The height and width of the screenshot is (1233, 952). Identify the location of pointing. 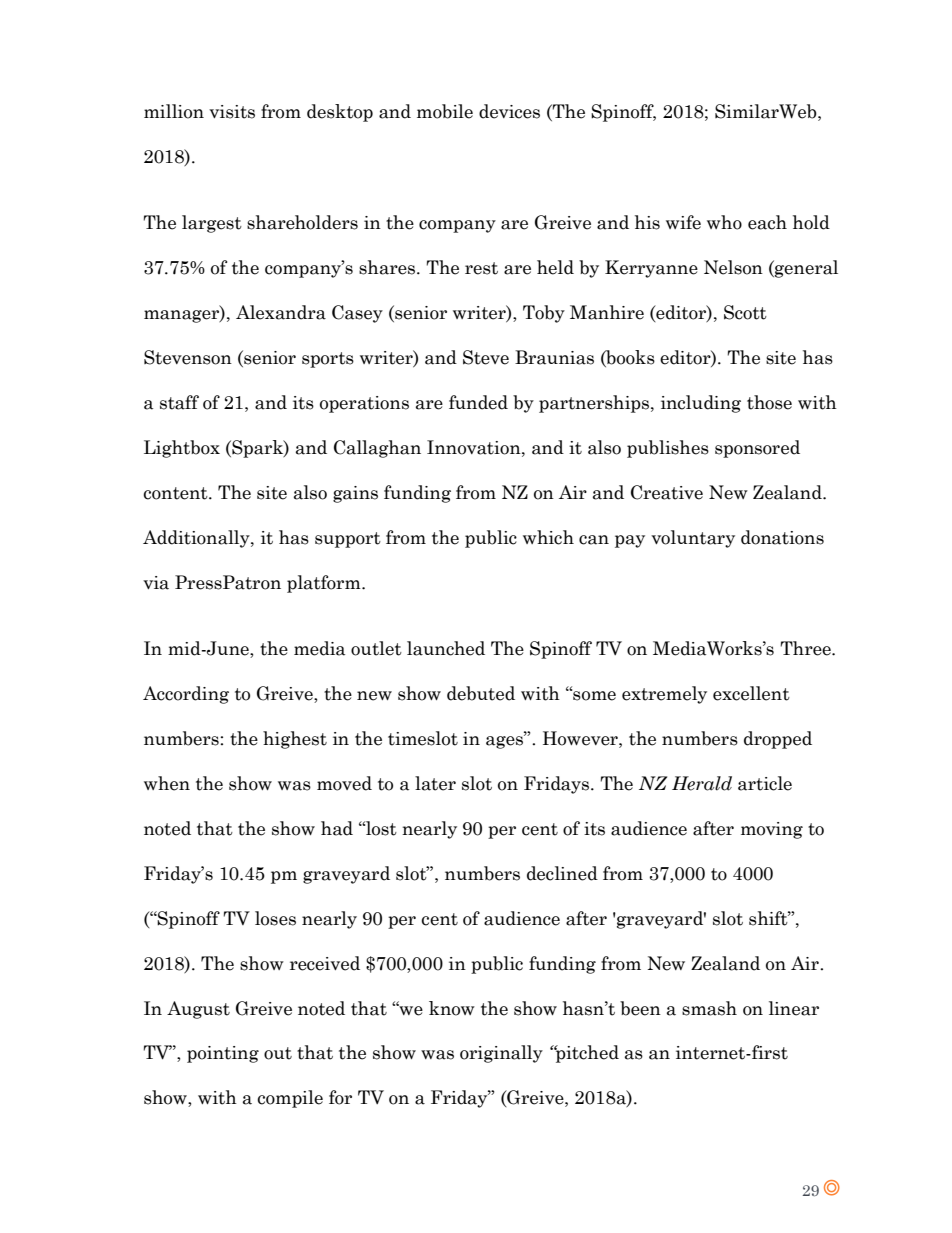
(223, 1054).
